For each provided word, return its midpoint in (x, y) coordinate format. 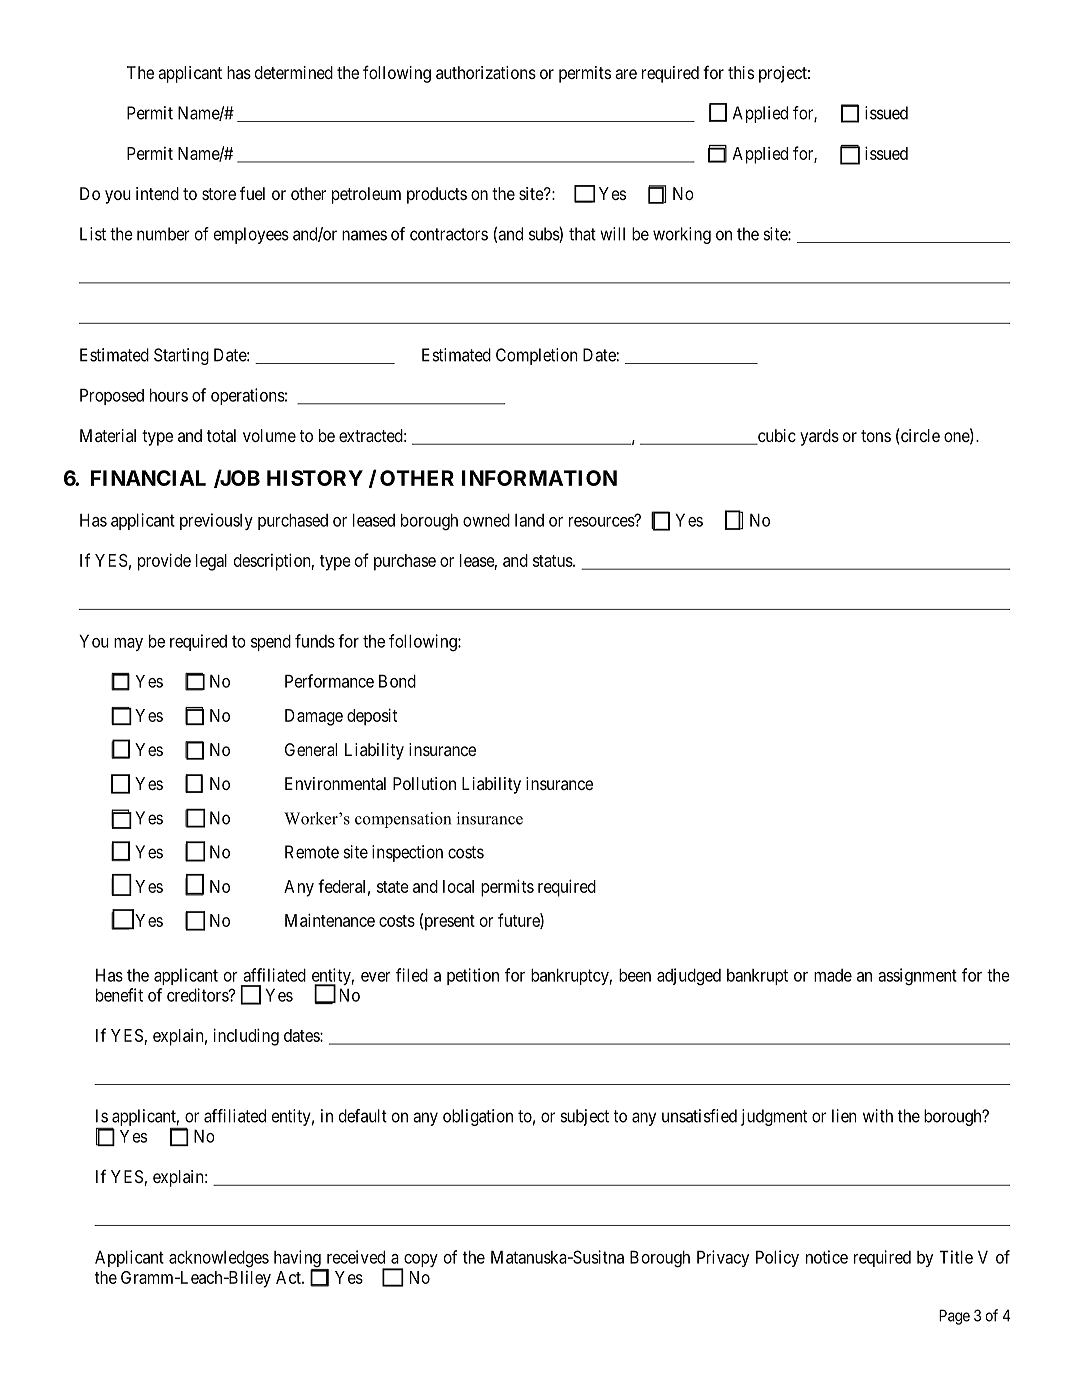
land (529, 520)
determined (294, 72)
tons (876, 436)
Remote (312, 852)
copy (420, 1262)
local (458, 886)
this (741, 72)
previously (216, 521)
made (833, 975)
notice (827, 1257)
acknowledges (219, 1259)
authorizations (486, 72)
